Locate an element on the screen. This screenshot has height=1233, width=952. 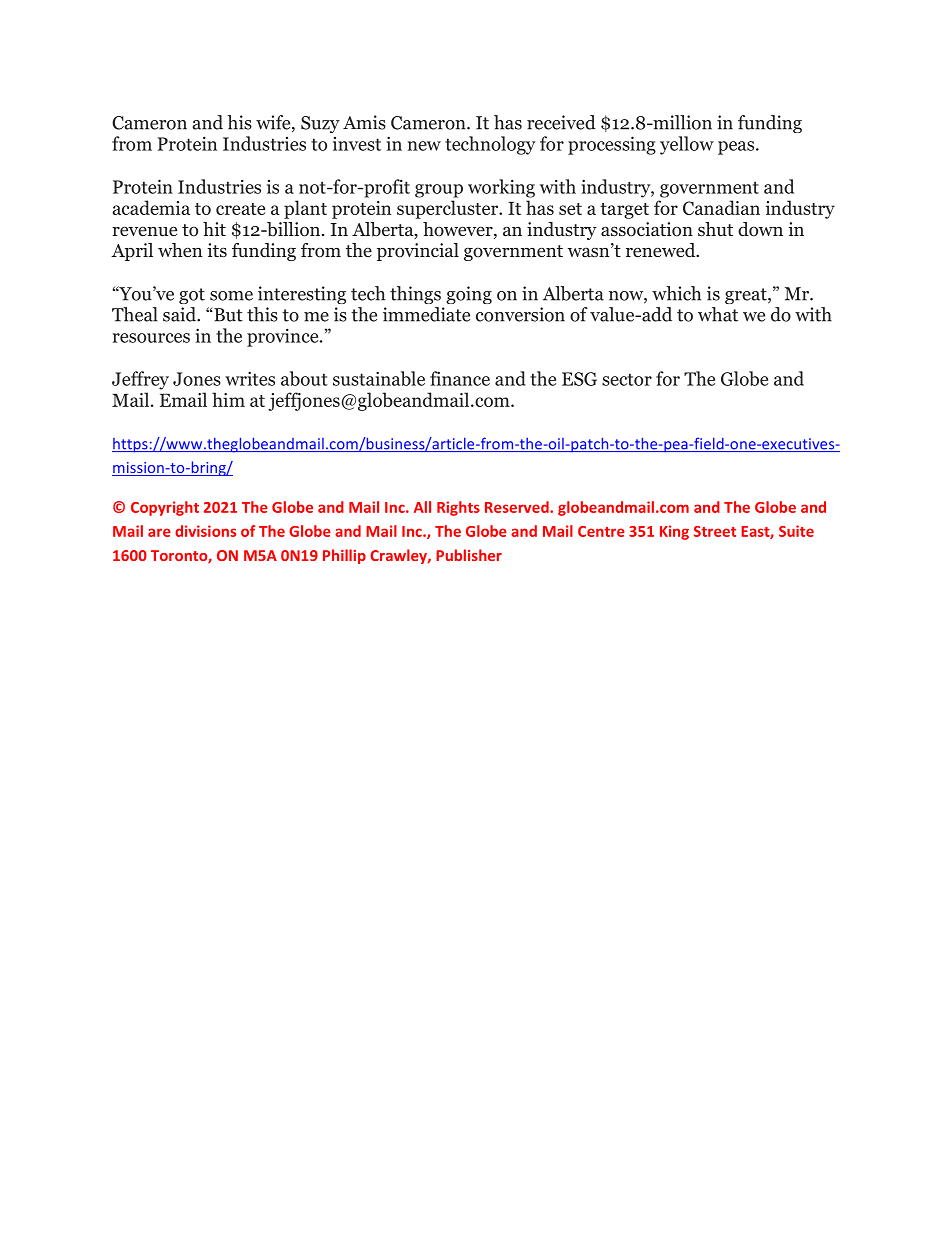
which is located at coordinates (676, 293).
